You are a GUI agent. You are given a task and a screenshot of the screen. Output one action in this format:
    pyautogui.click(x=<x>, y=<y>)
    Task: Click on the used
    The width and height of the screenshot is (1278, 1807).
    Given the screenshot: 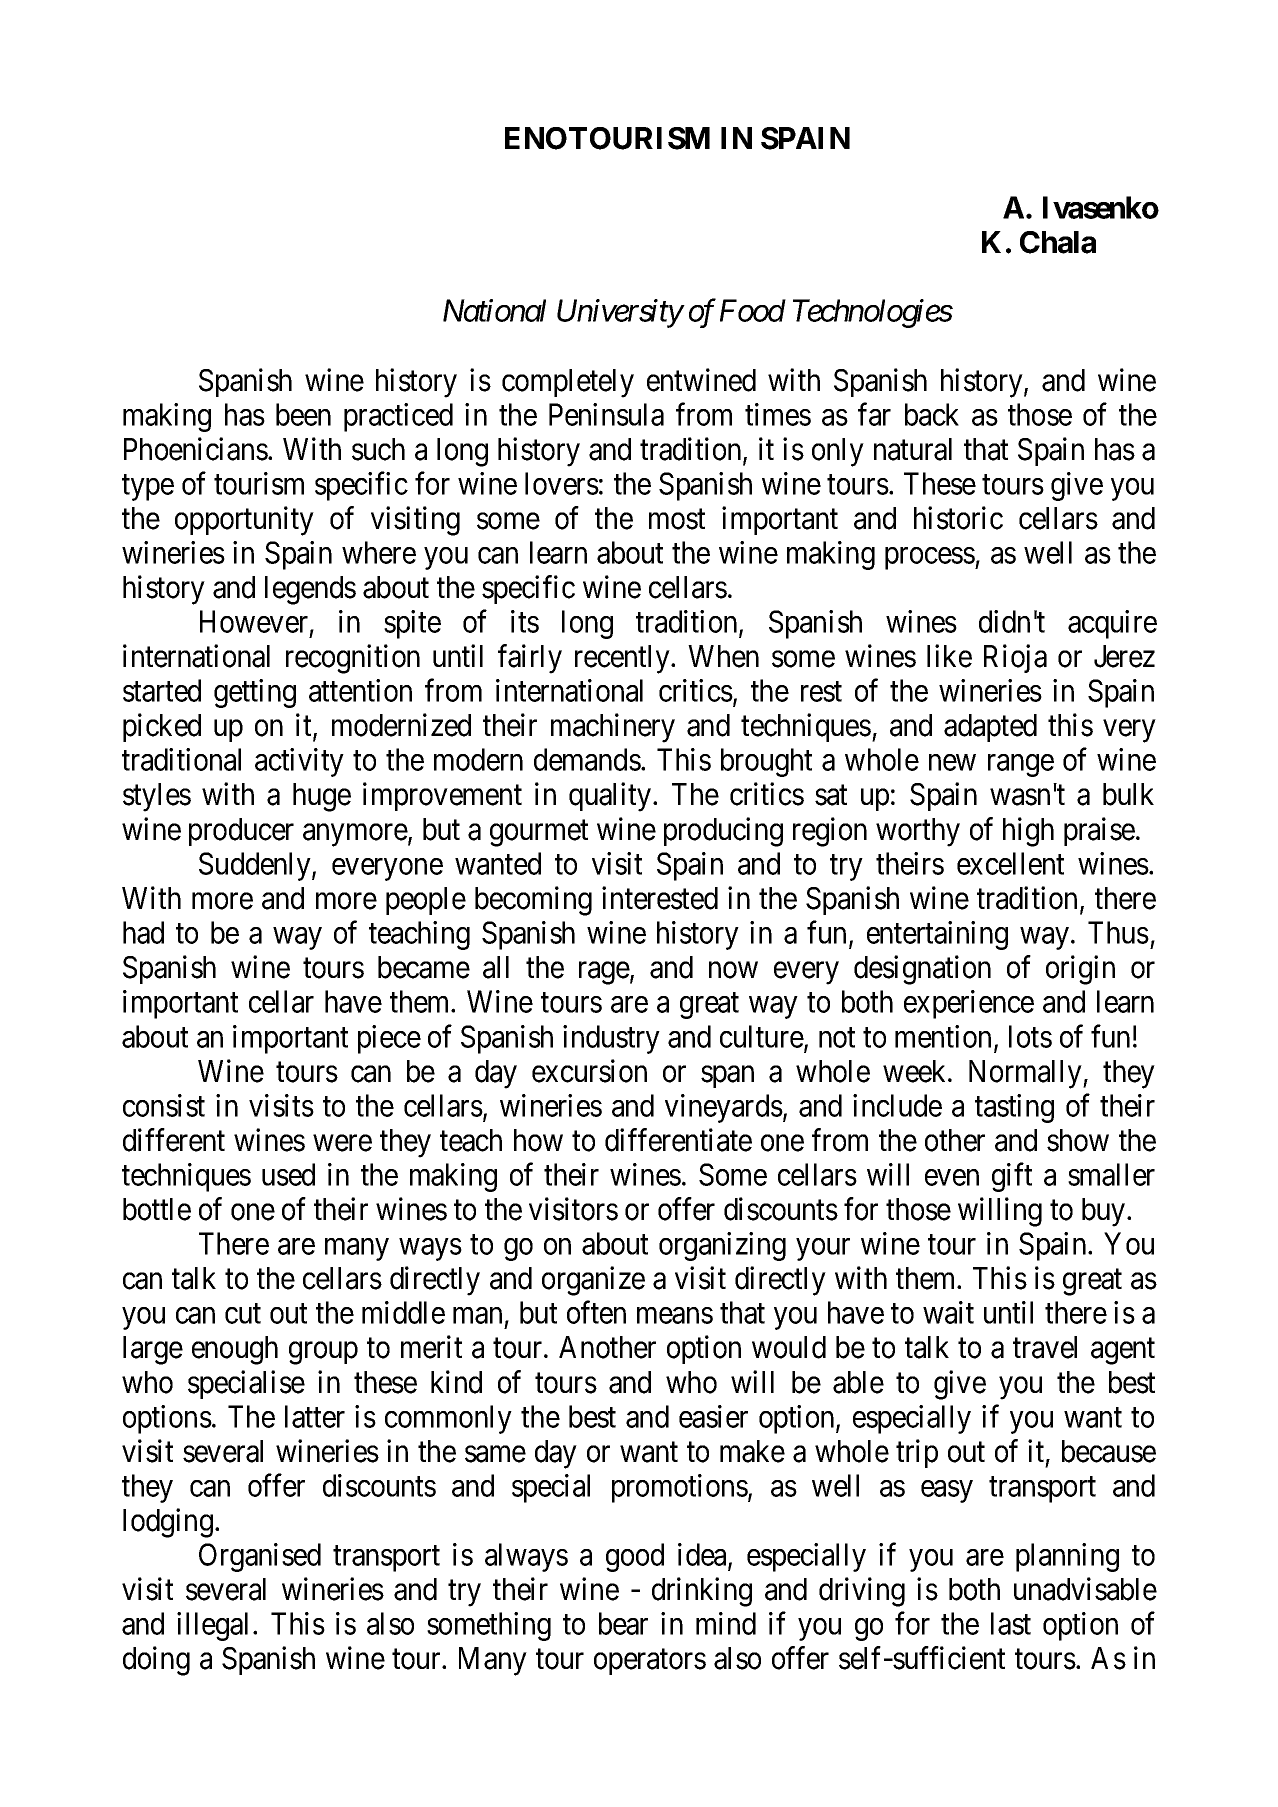 What is the action you would take?
    pyautogui.click(x=288, y=1174)
